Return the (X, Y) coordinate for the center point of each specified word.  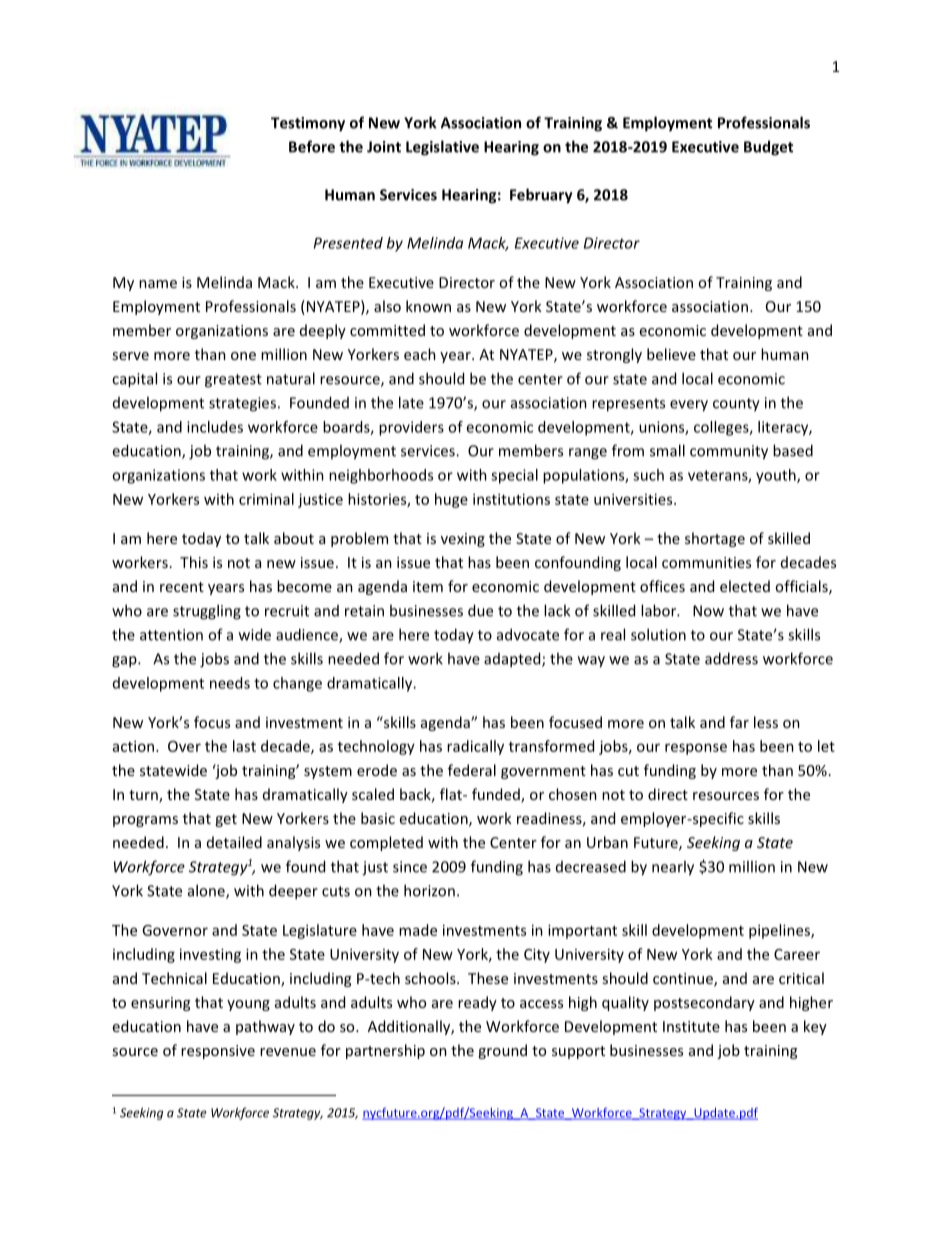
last (244, 746)
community (729, 452)
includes (215, 427)
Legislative (442, 148)
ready (477, 1003)
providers (411, 428)
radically (475, 747)
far (739, 722)
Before (312, 146)
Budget (768, 148)
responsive (218, 1052)
